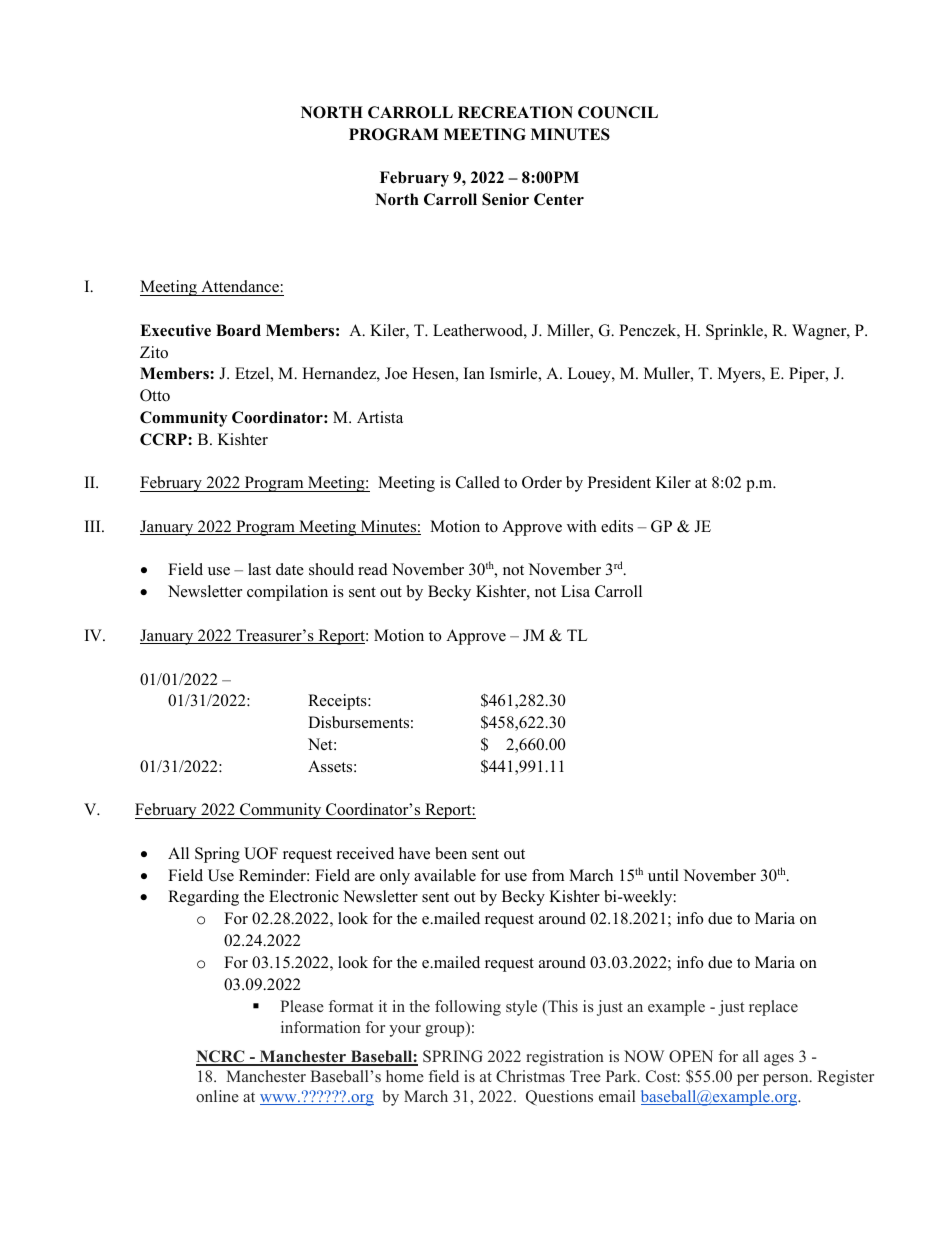 The image size is (952, 1233). I want to click on RECREATION, so click(515, 112).
